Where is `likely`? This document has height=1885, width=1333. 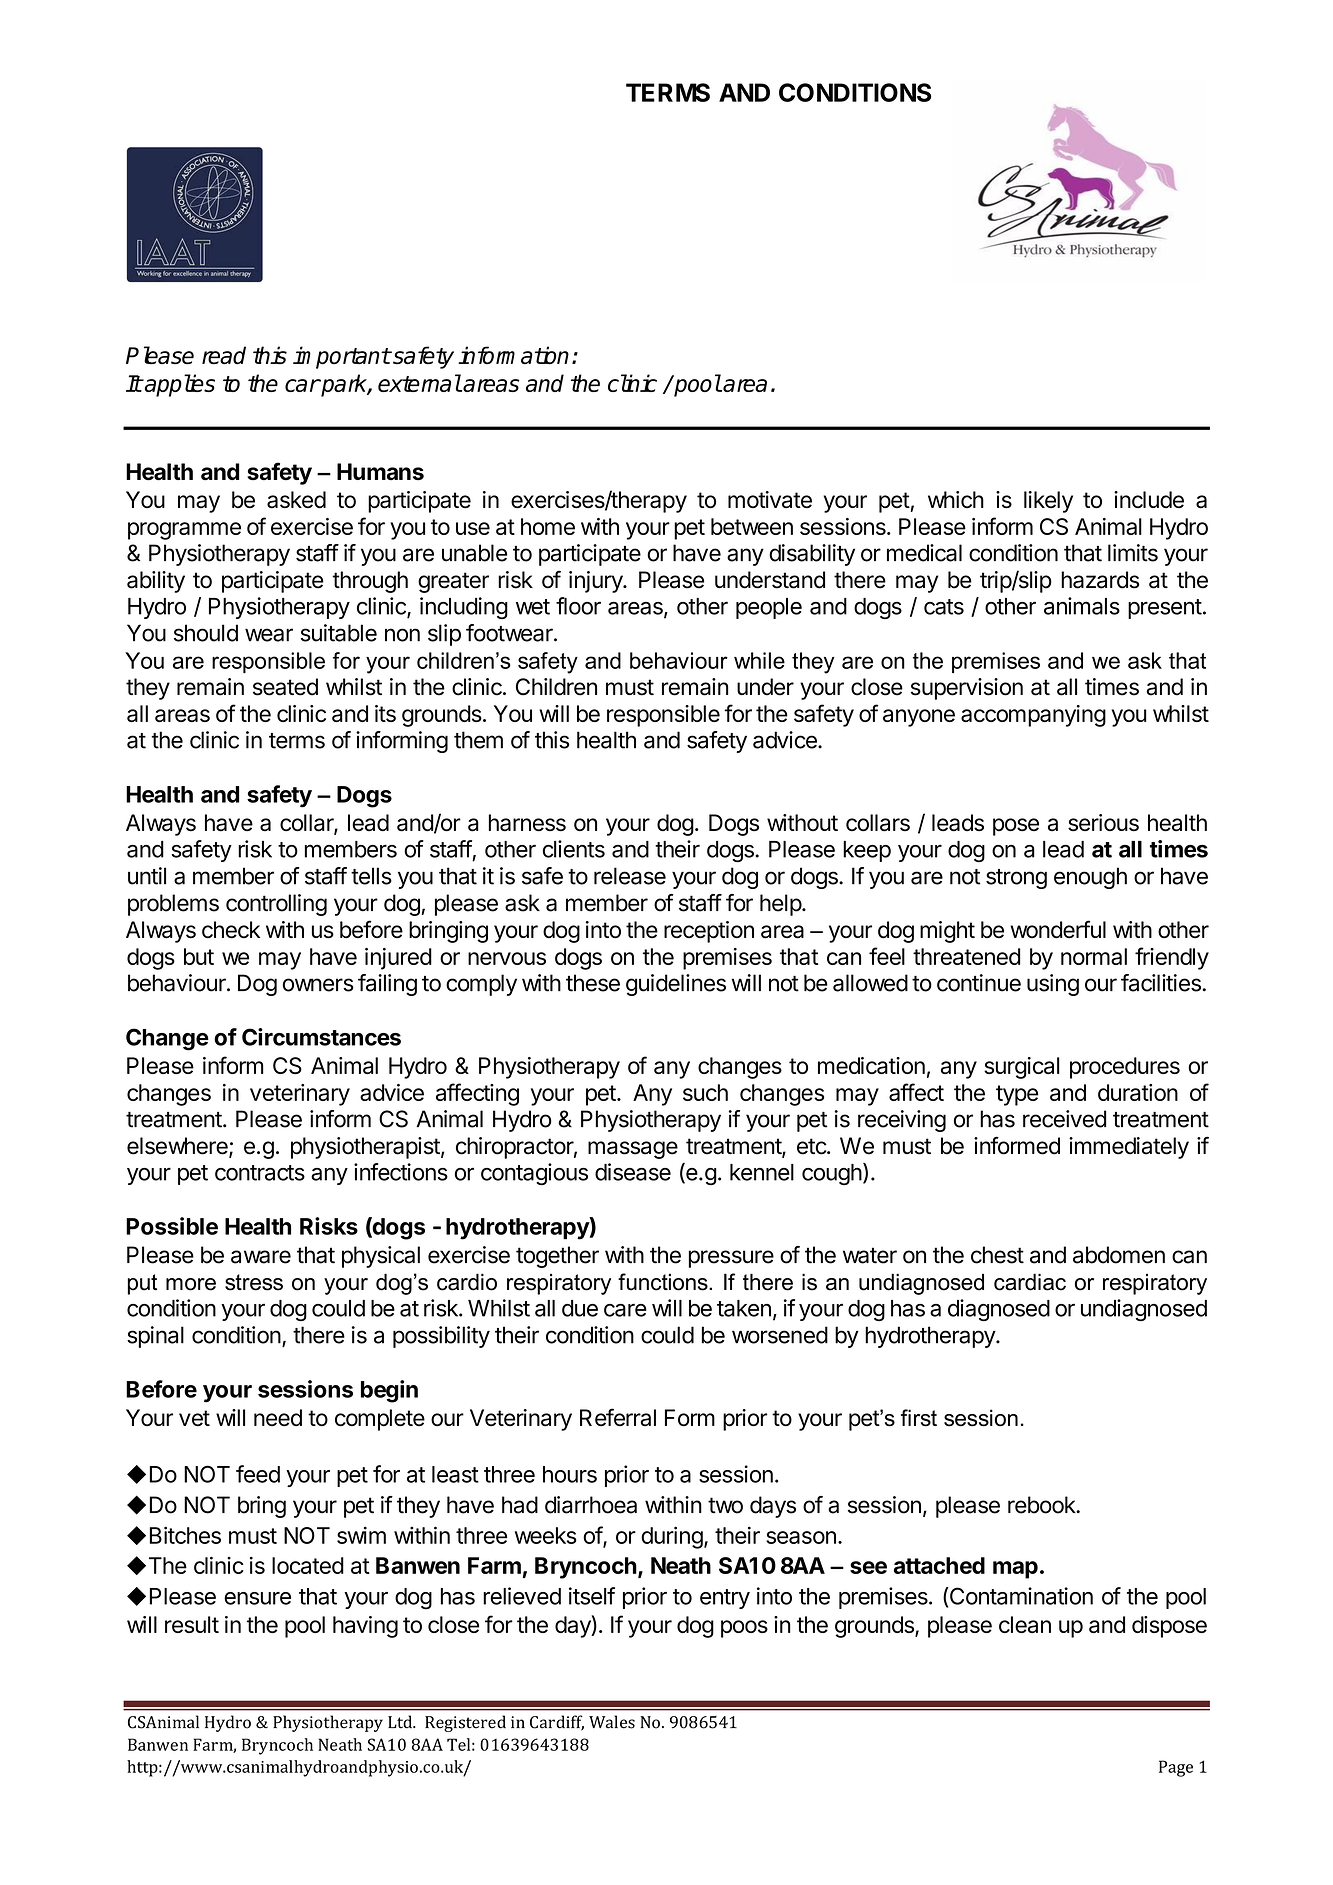
likely is located at coordinates (1048, 502).
